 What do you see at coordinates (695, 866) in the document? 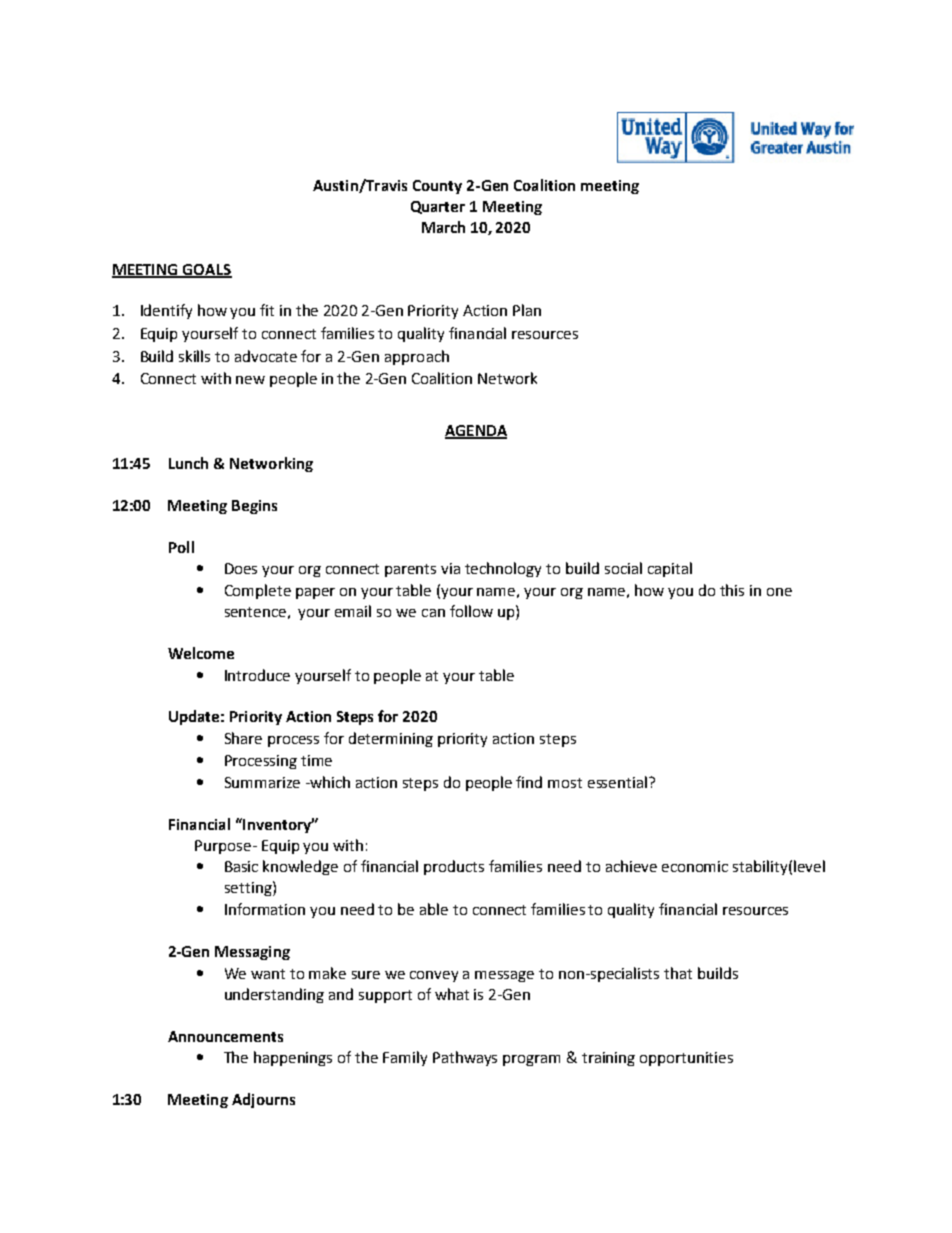
I see `economic` at bounding box center [695, 866].
